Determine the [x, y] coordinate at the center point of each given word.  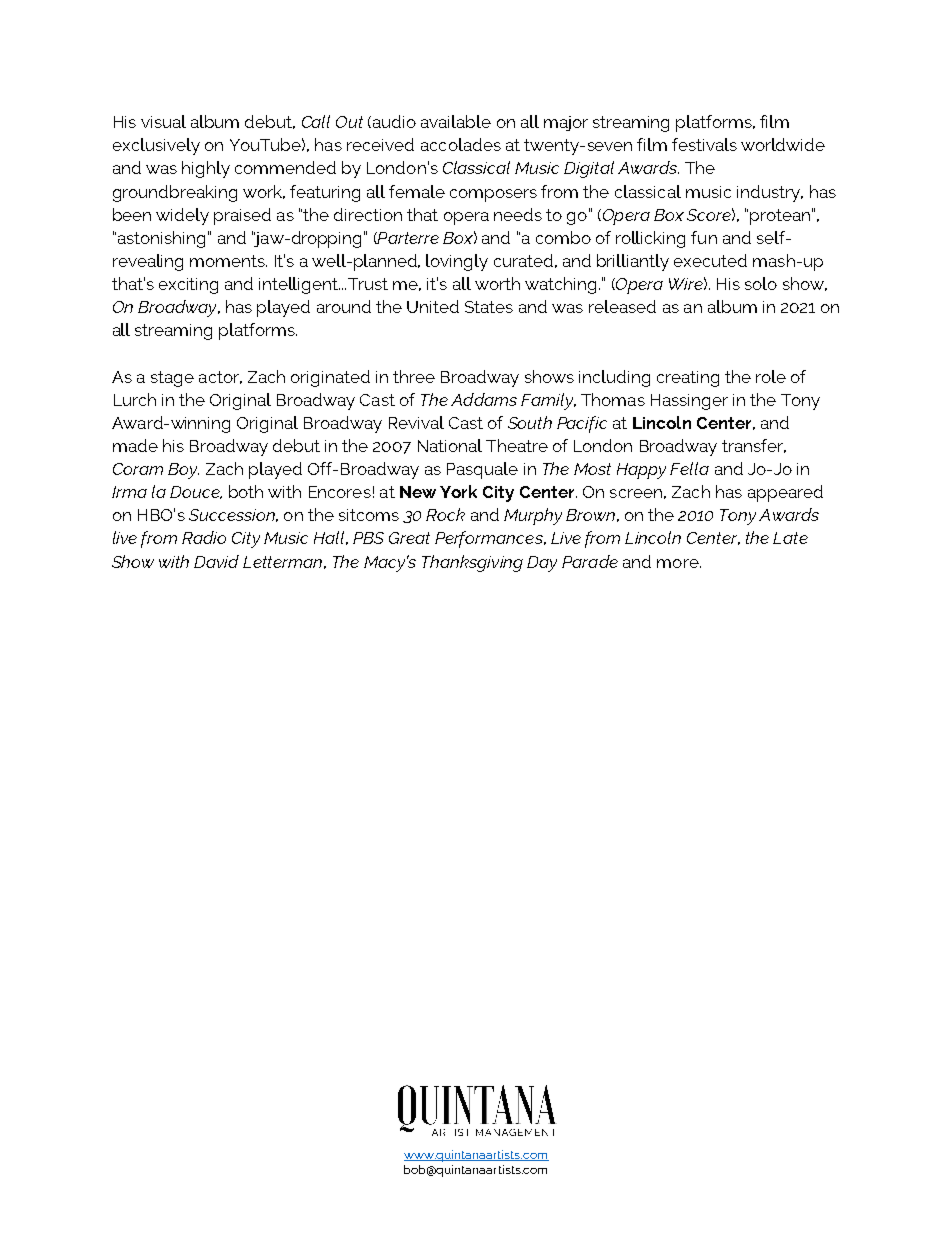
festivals [704, 144]
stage [172, 379]
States [489, 307]
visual [163, 121]
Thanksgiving [472, 563]
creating [688, 379]
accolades [461, 144]
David [216, 561]
